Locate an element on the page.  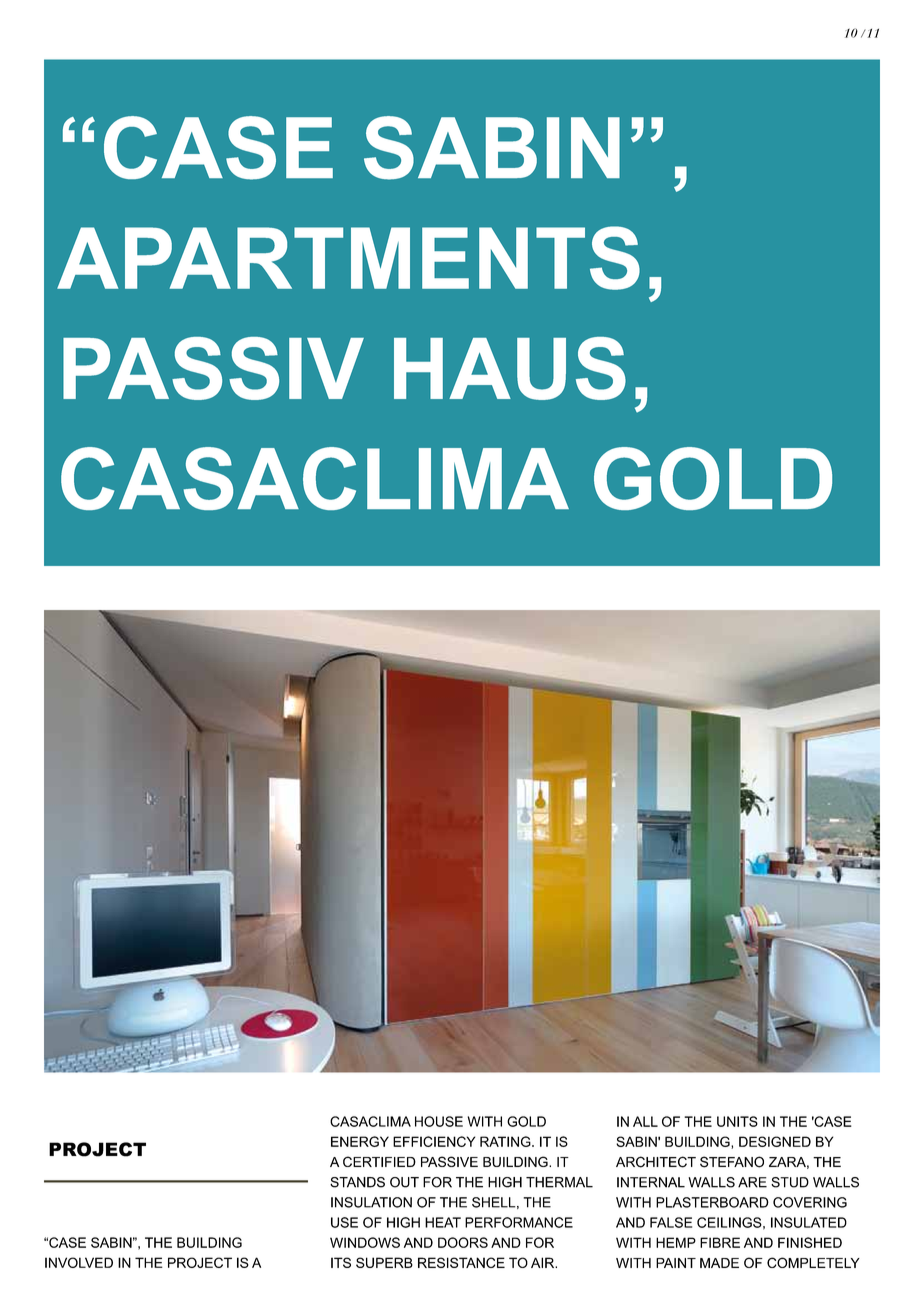
HAUS is located at coordinates (510, 368).
